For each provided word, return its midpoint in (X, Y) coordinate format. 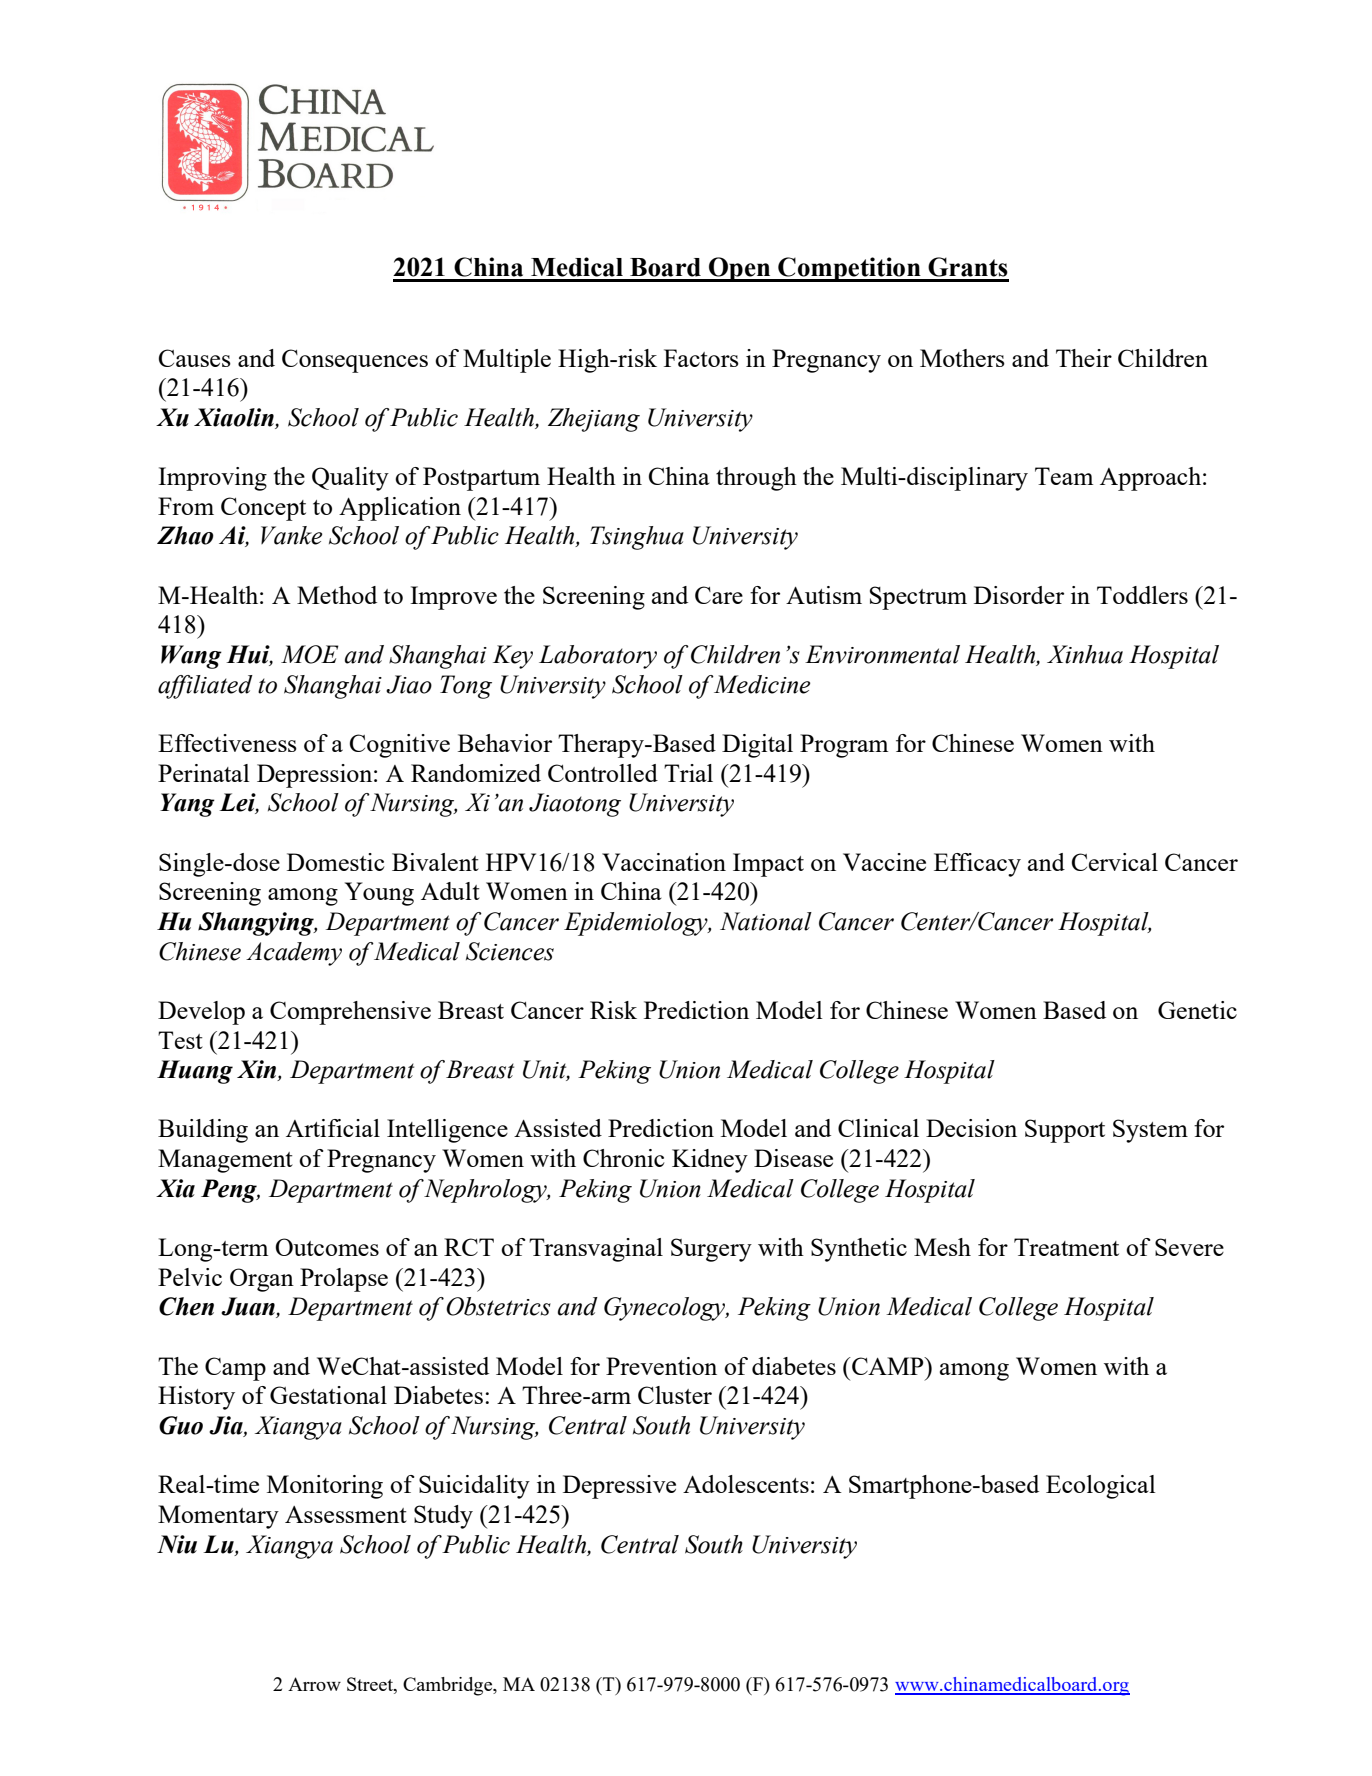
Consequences (355, 361)
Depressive (619, 1487)
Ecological (1100, 1487)
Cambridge (449, 1686)
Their (1084, 358)
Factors (701, 358)
